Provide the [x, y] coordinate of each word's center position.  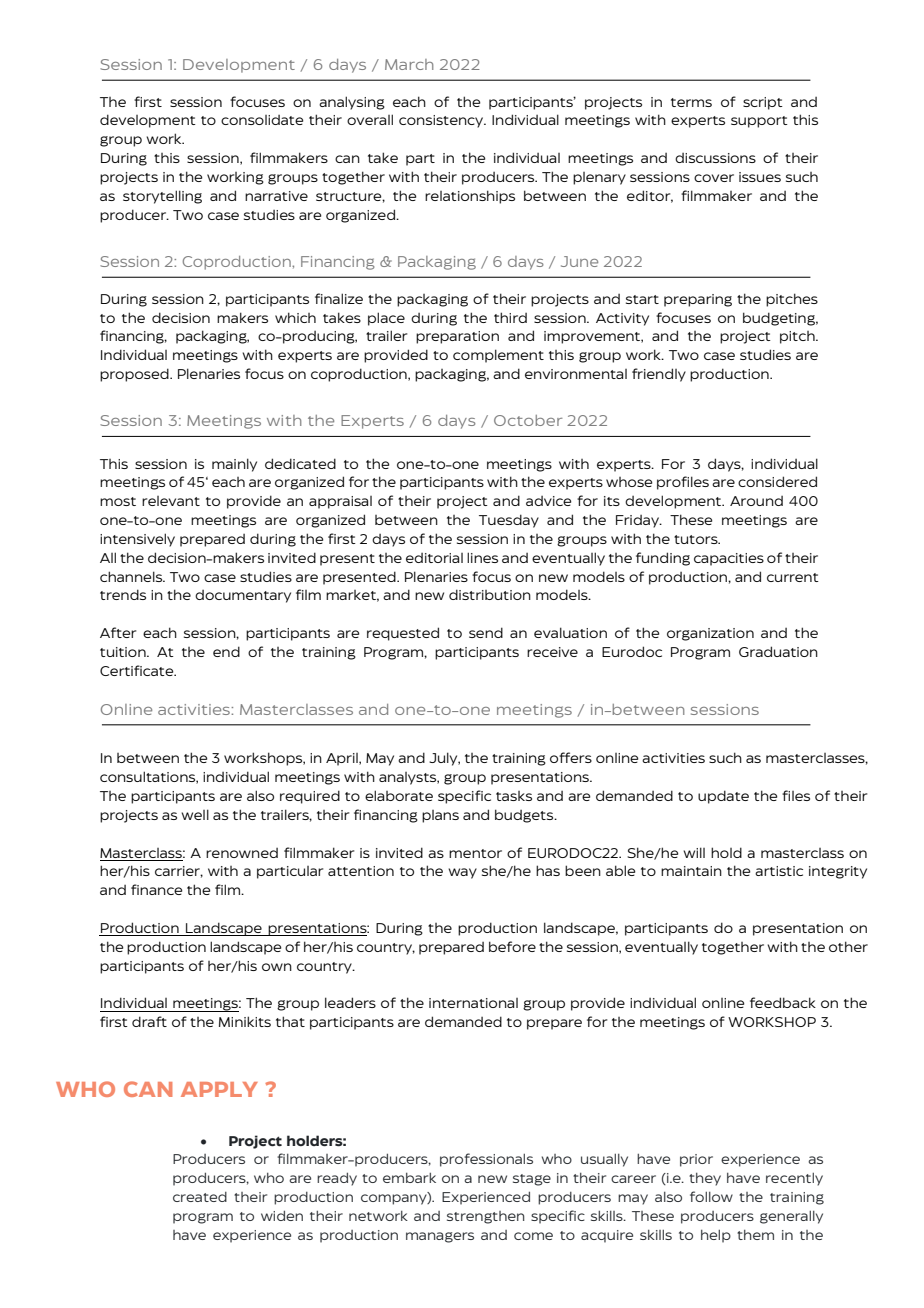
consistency [442, 121]
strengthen [486, 1217]
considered [777, 481]
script [763, 103]
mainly [234, 465]
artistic [779, 871]
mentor [475, 853]
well [195, 814]
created [200, 1197]
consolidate [262, 120]
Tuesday [509, 521]
